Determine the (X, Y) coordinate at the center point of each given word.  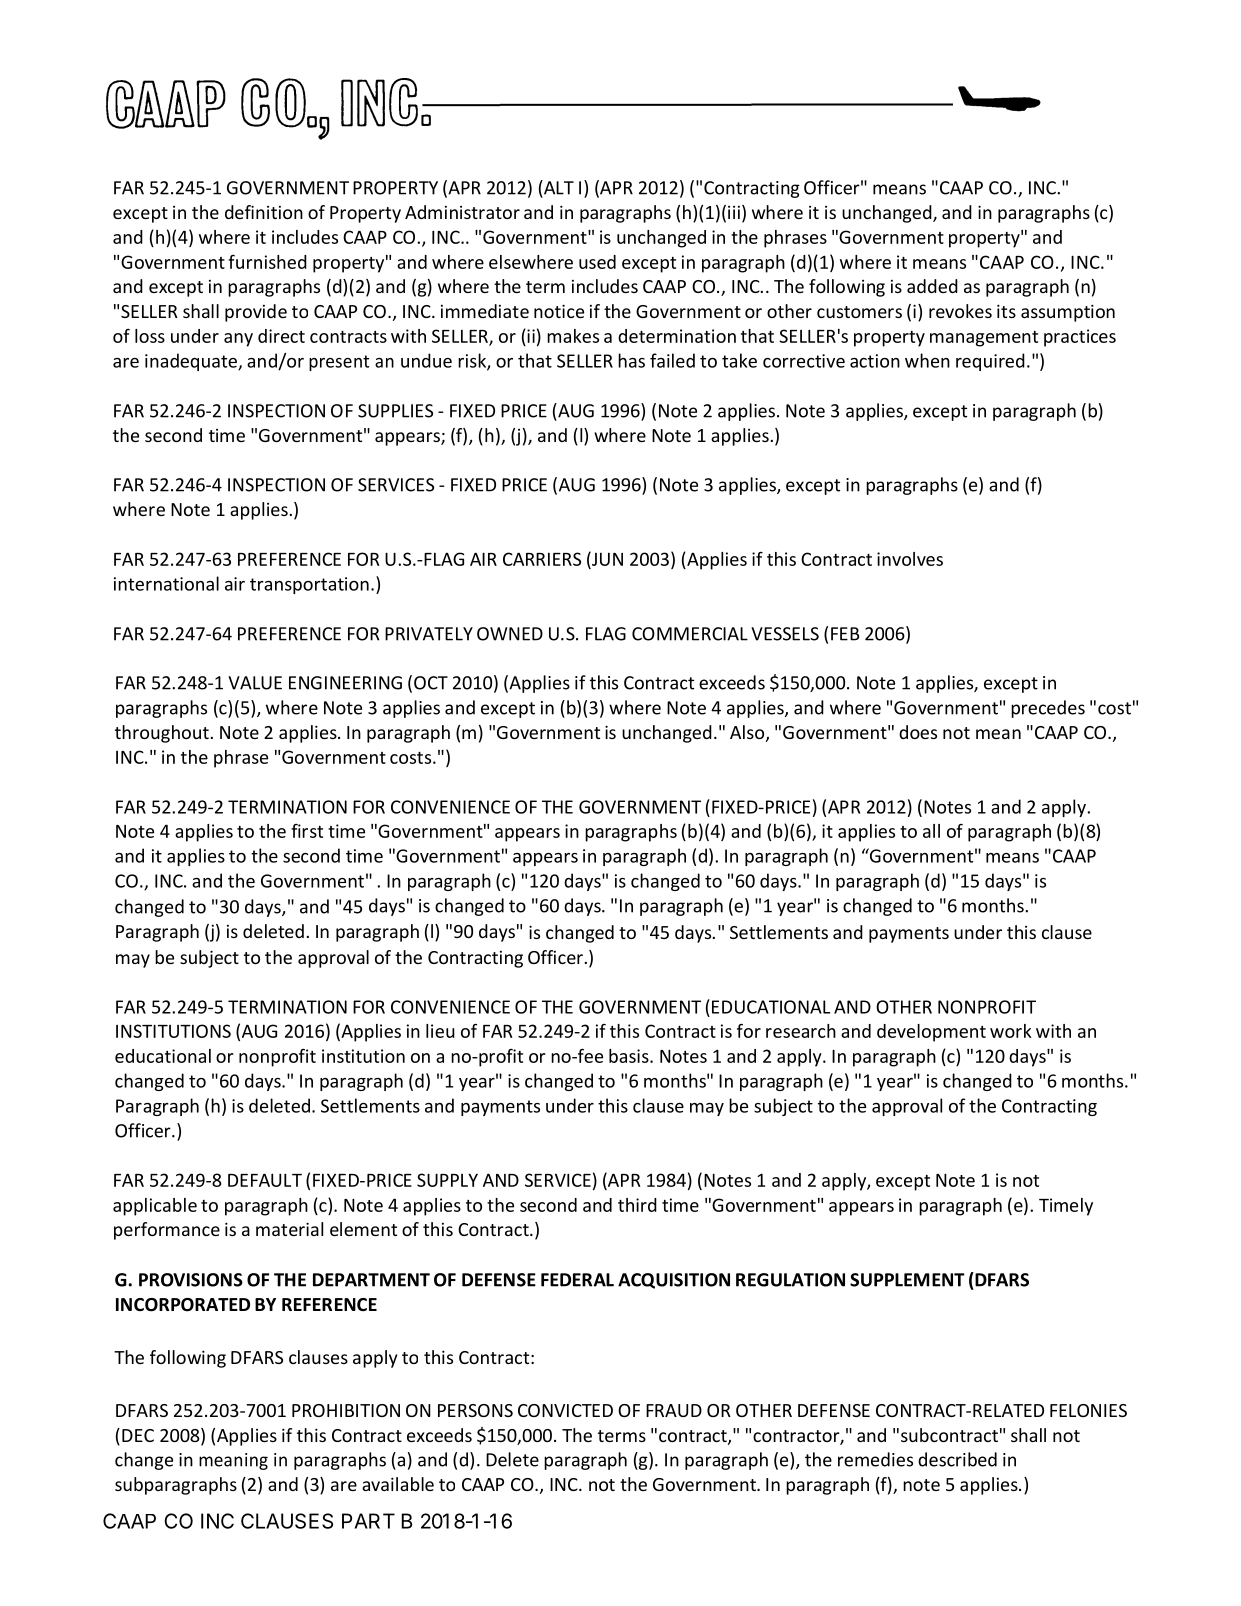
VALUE (255, 683)
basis (630, 1056)
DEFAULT (265, 1180)
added (932, 286)
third (637, 1205)
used (597, 262)
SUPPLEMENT (907, 1280)
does (918, 732)
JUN (606, 558)
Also (747, 732)
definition (264, 212)
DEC (138, 1435)
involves (910, 559)
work (1011, 1031)
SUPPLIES (395, 411)
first (307, 831)
